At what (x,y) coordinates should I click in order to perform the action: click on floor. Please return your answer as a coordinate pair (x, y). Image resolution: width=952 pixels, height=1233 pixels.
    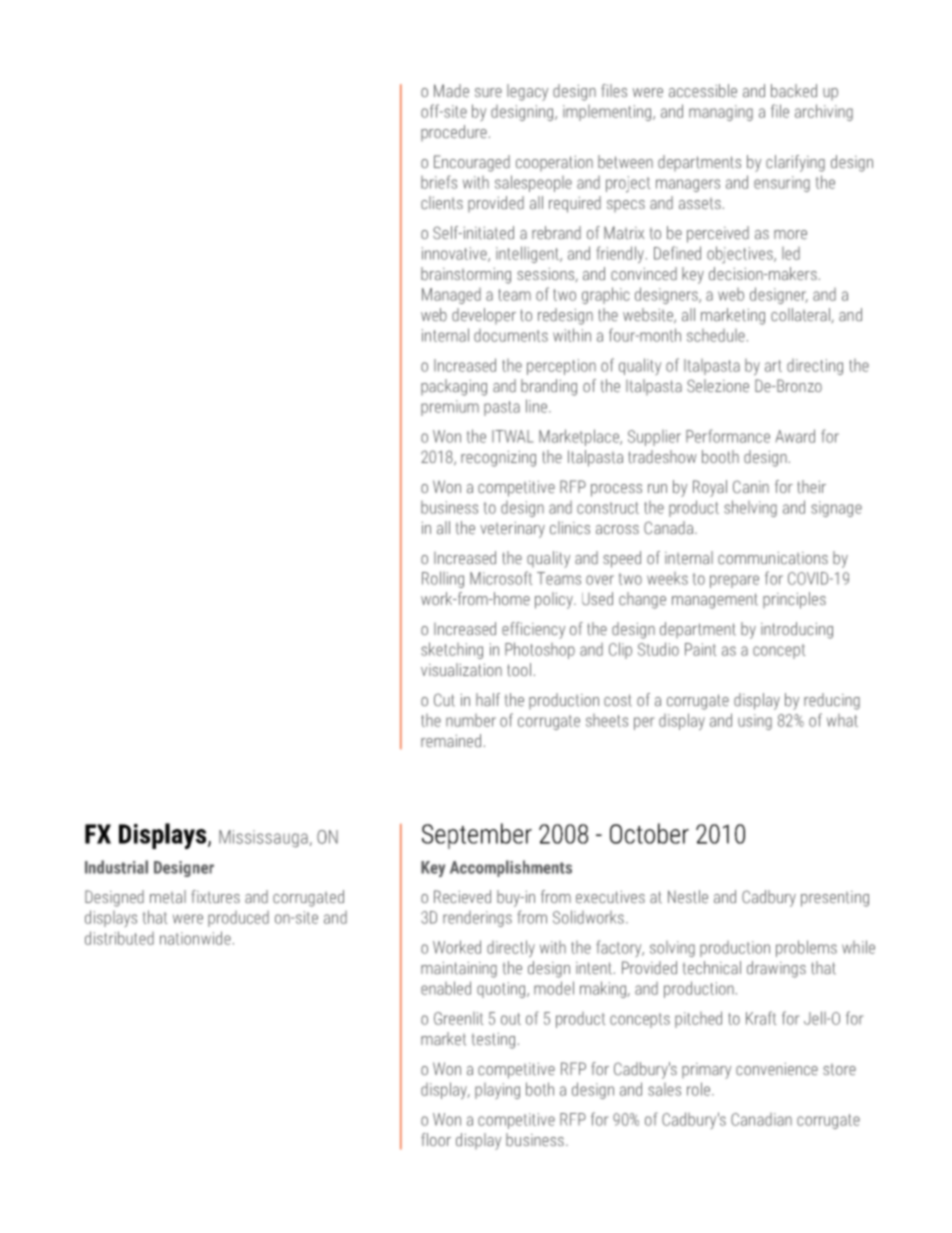
    Looking at the image, I should click on (436, 1139).
